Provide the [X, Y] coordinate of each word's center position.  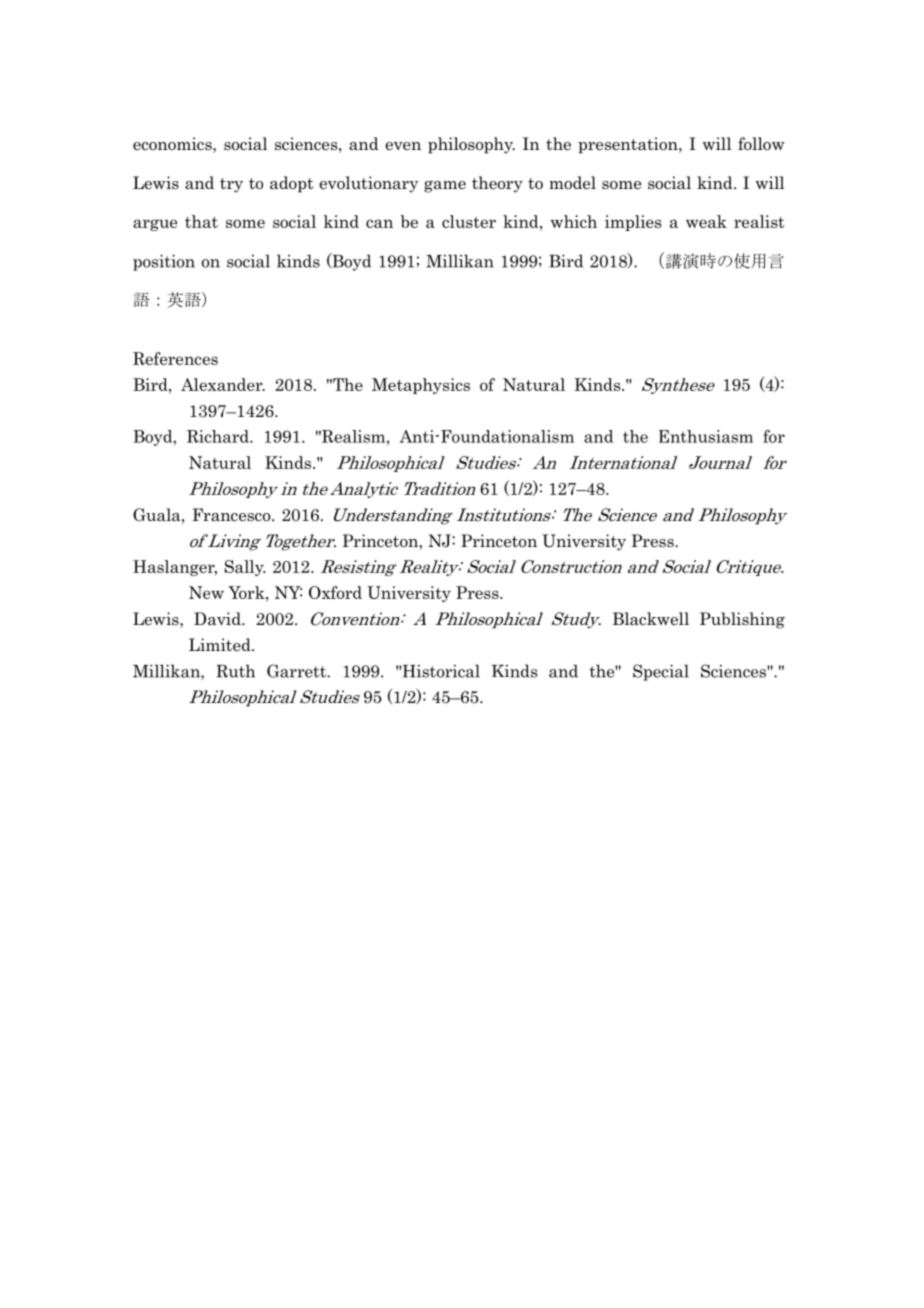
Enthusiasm [706, 436]
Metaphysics [421, 386]
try [231, 185]
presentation [629, 145]
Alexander [223, 384]
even [403, 146]
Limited [221, 644]
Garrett [297, 671]
